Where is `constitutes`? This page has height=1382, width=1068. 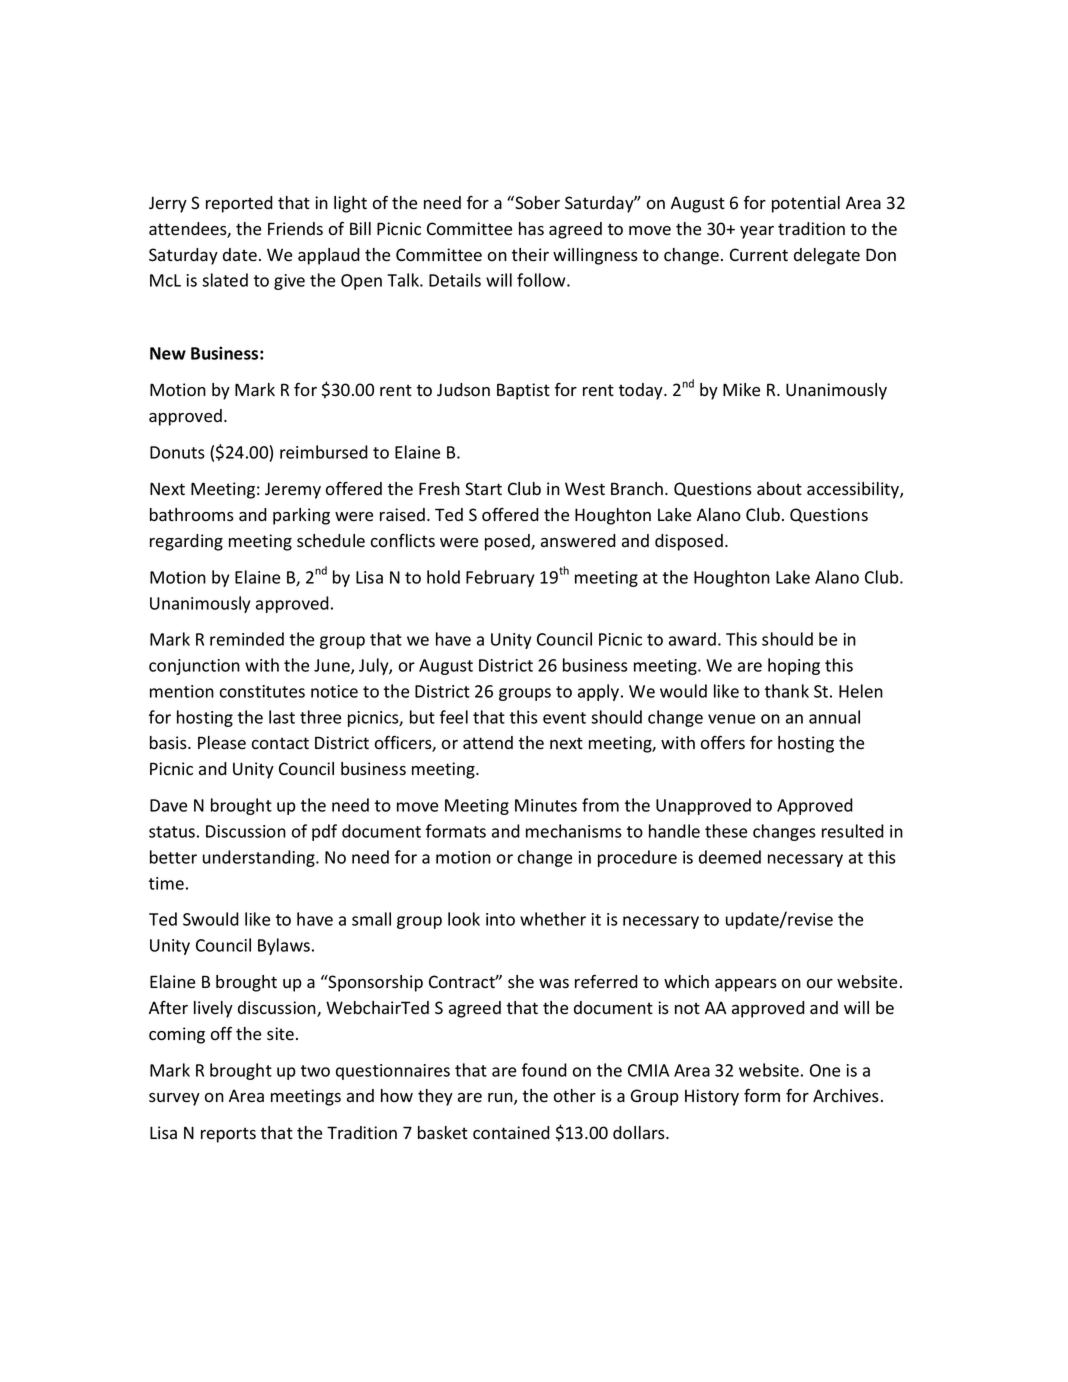
constitutes is located at coordinates (262, 691).
